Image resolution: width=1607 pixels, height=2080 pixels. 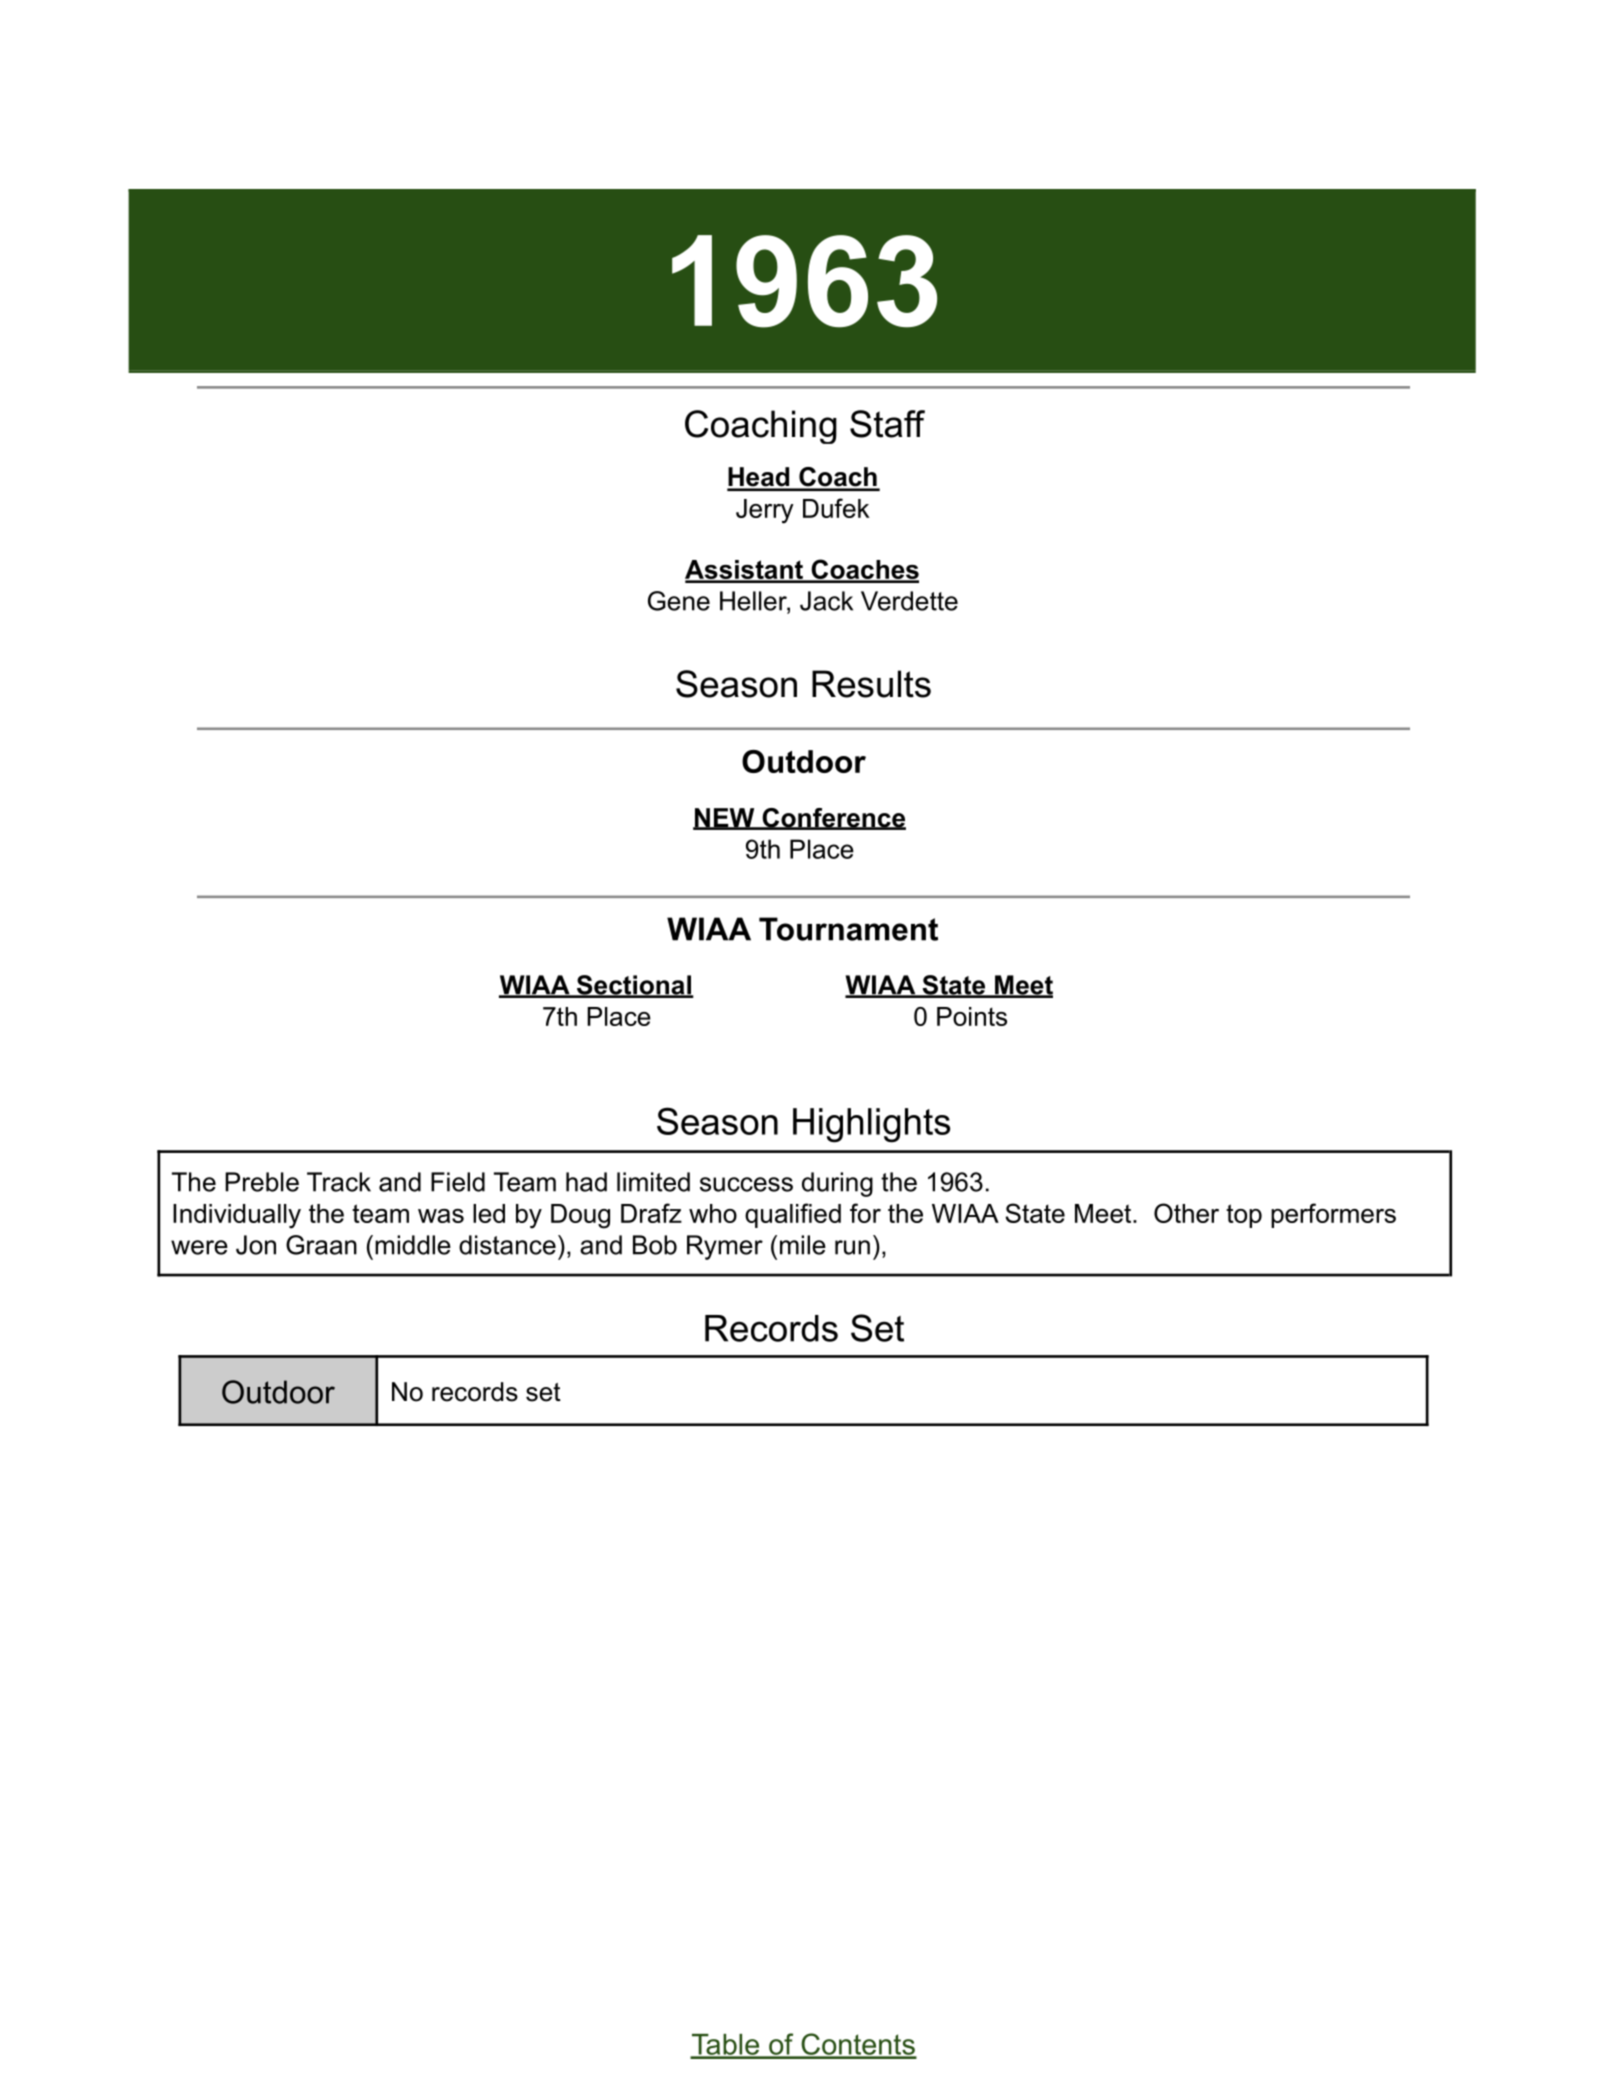 I want to click on middle, so click(x=413, y=1245).
